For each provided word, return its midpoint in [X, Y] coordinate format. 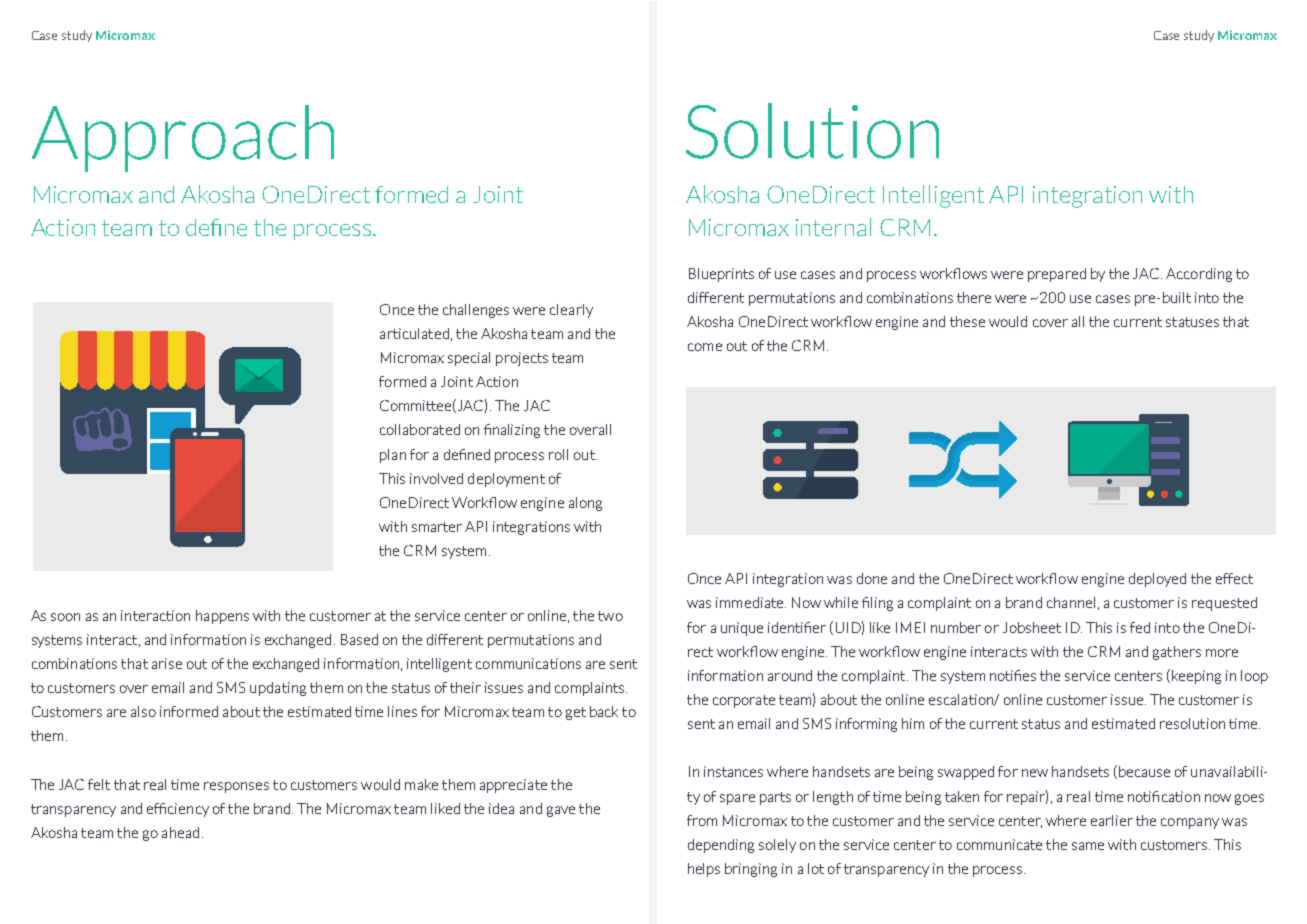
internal [833, 227]
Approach [183, 138]
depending [721, 846]
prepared [1057, 275]
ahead [180, 832]
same [1088, 846]
